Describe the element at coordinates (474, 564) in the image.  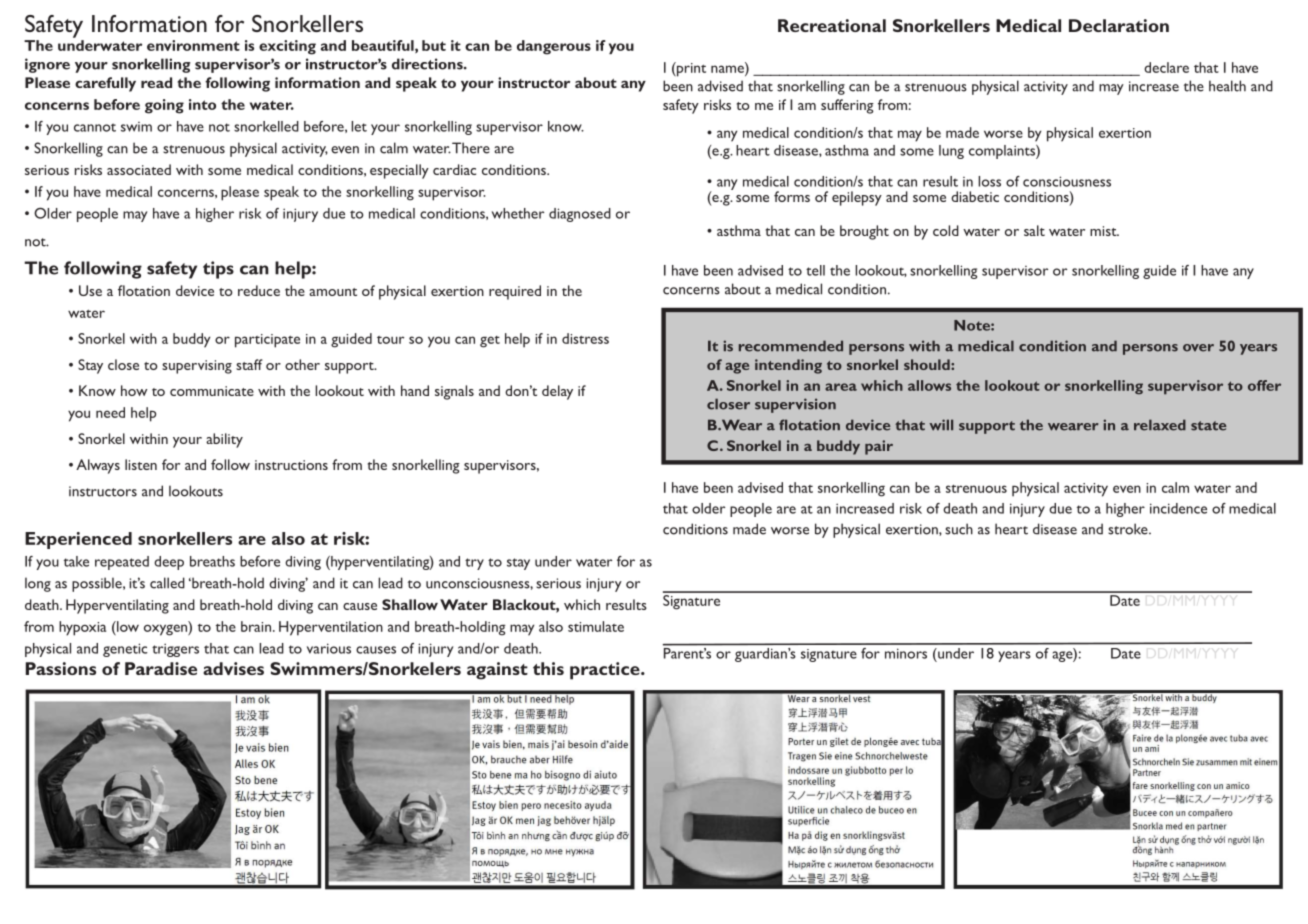
I see `try` at that location.
